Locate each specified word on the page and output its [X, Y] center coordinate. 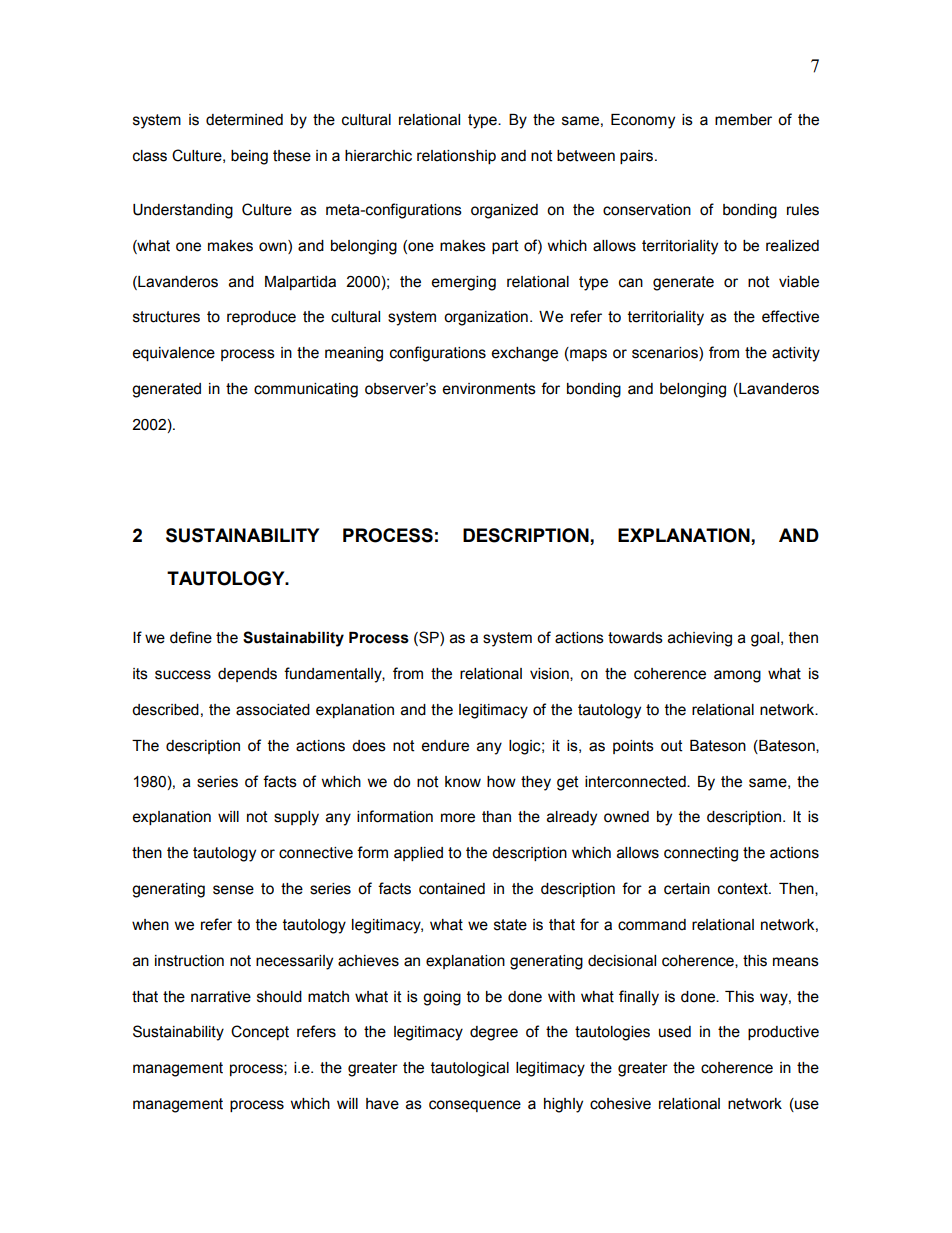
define [191, 637]
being [249, 157]
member [743, 120]
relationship [456, 157]
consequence [475, 1106]
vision [550, 674]
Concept [260, 1032]
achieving [700, 639]
